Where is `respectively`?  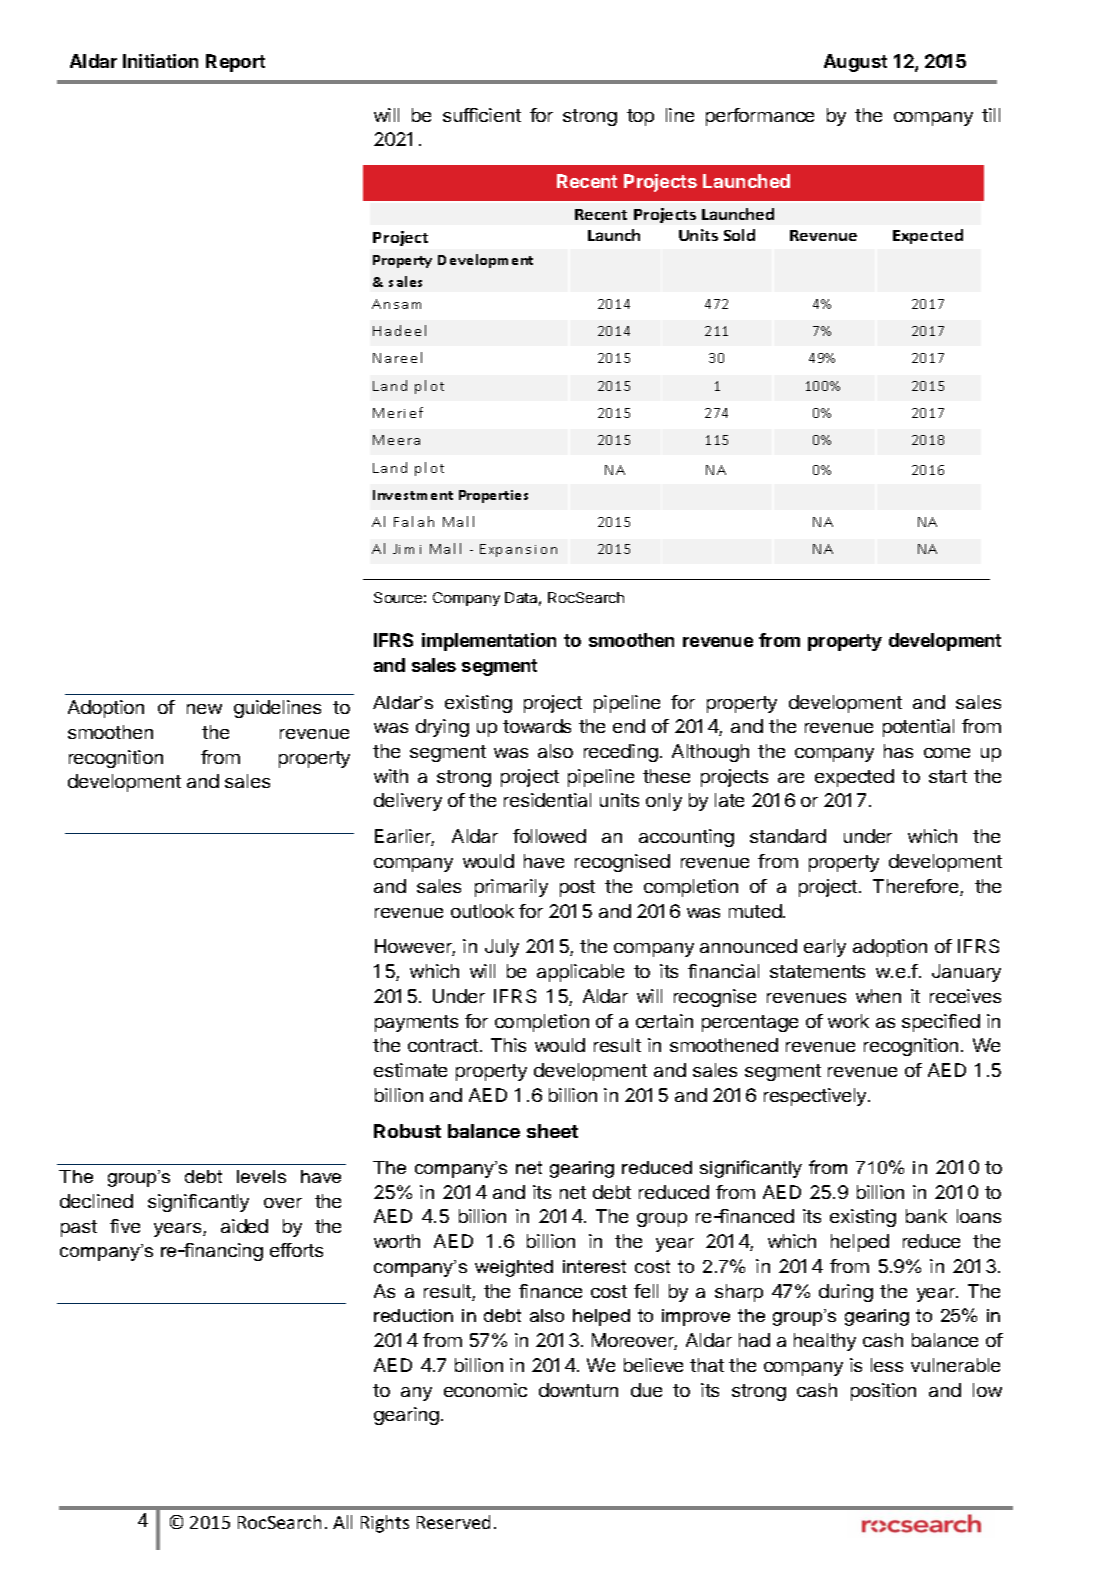
respectively is located at coordinates (816, 1097).
